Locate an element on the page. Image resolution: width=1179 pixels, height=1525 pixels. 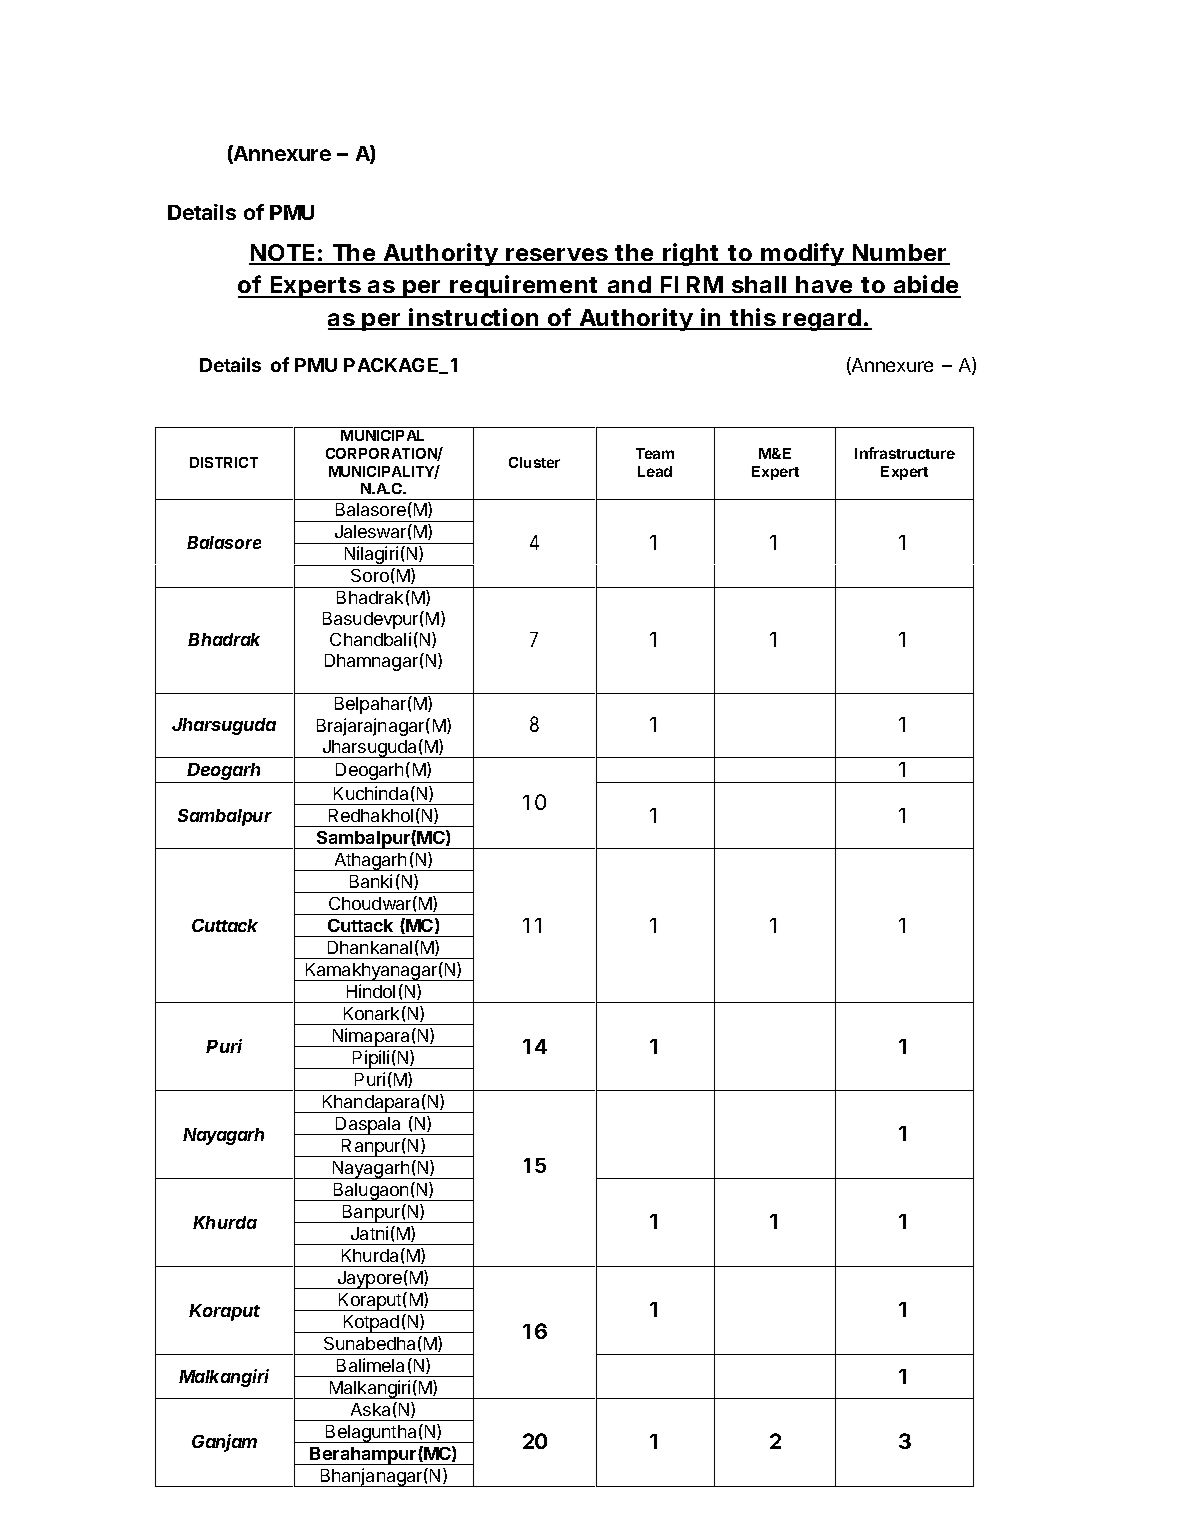
Lead is located at coordinates (655, 471).
